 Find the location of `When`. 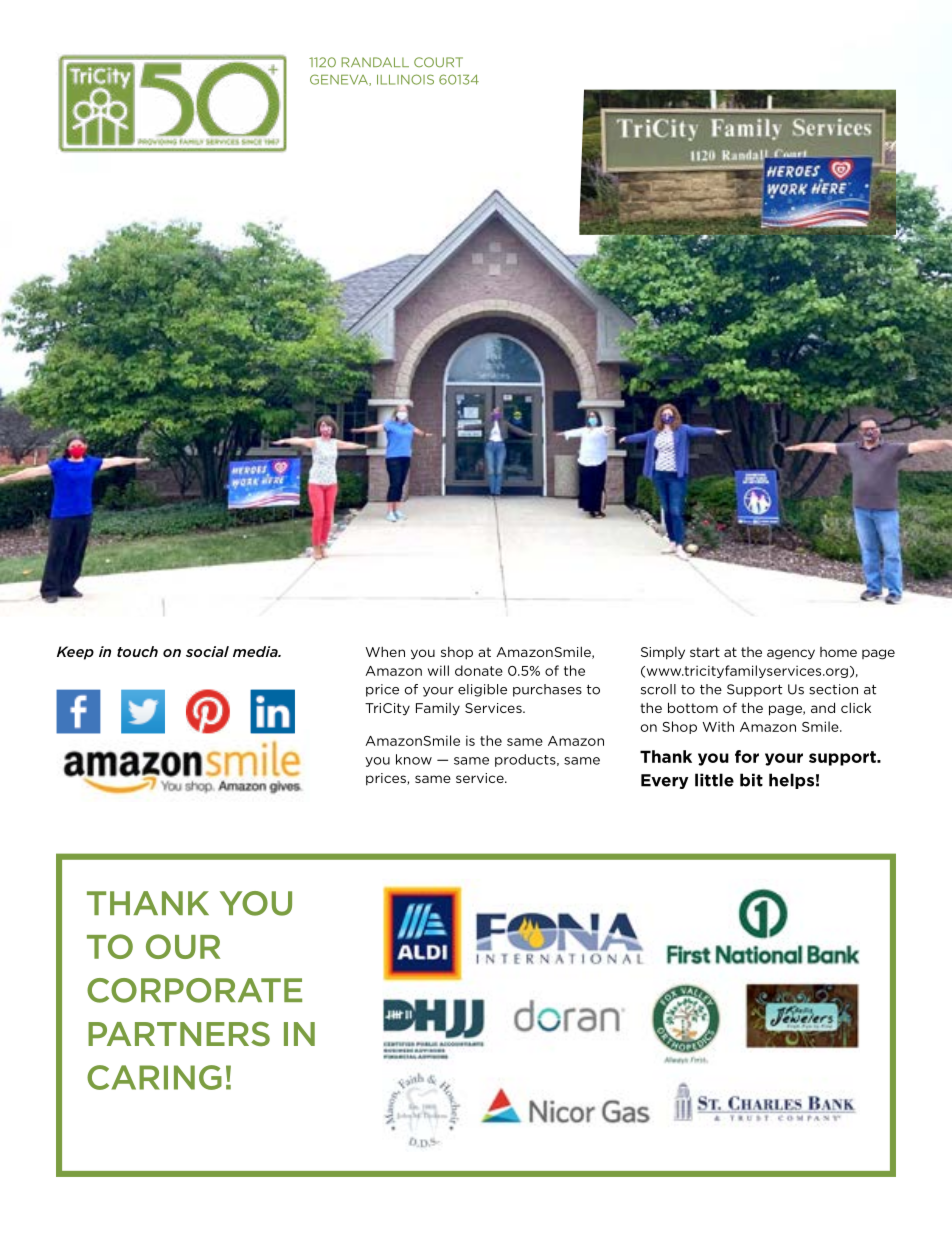

When is located at coordinates (385, 652).
